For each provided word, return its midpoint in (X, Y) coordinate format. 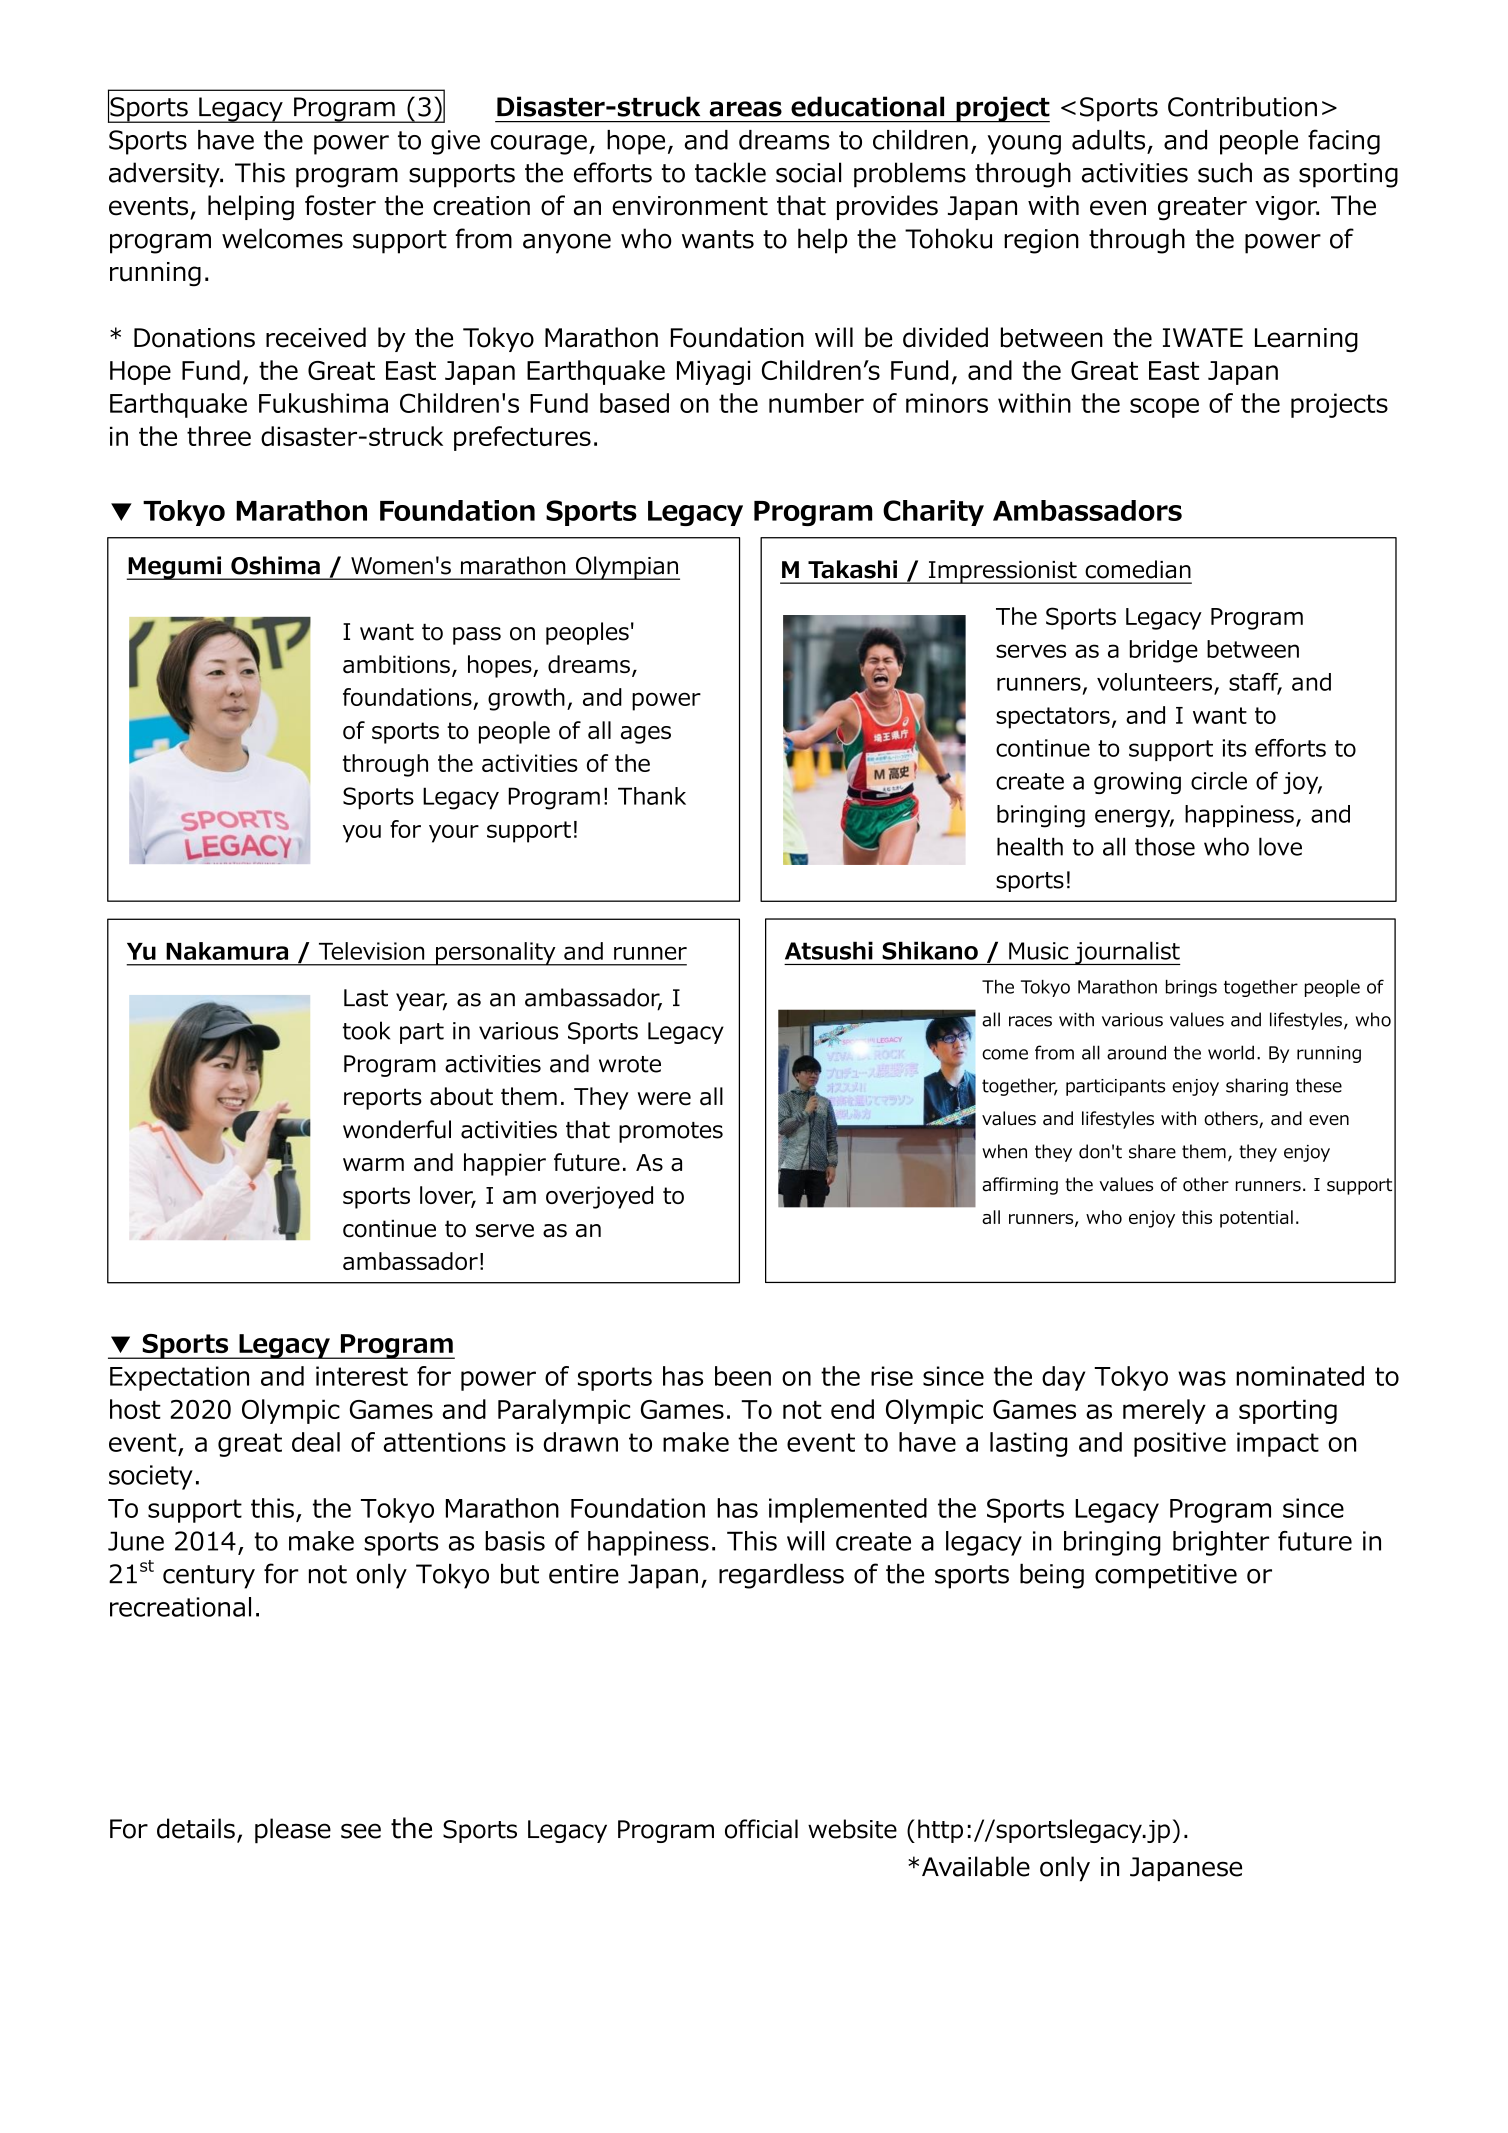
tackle (730, 172)
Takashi (852, 569)
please (293, 1831)
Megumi (175, 568)
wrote (630, 1064)
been (743, 1376)
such (1225, 172)
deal (316, 1442)
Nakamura (227, 951)
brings (1191, 988)
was (1202, 1378)
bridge (1164, 651)
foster (340, 205)
